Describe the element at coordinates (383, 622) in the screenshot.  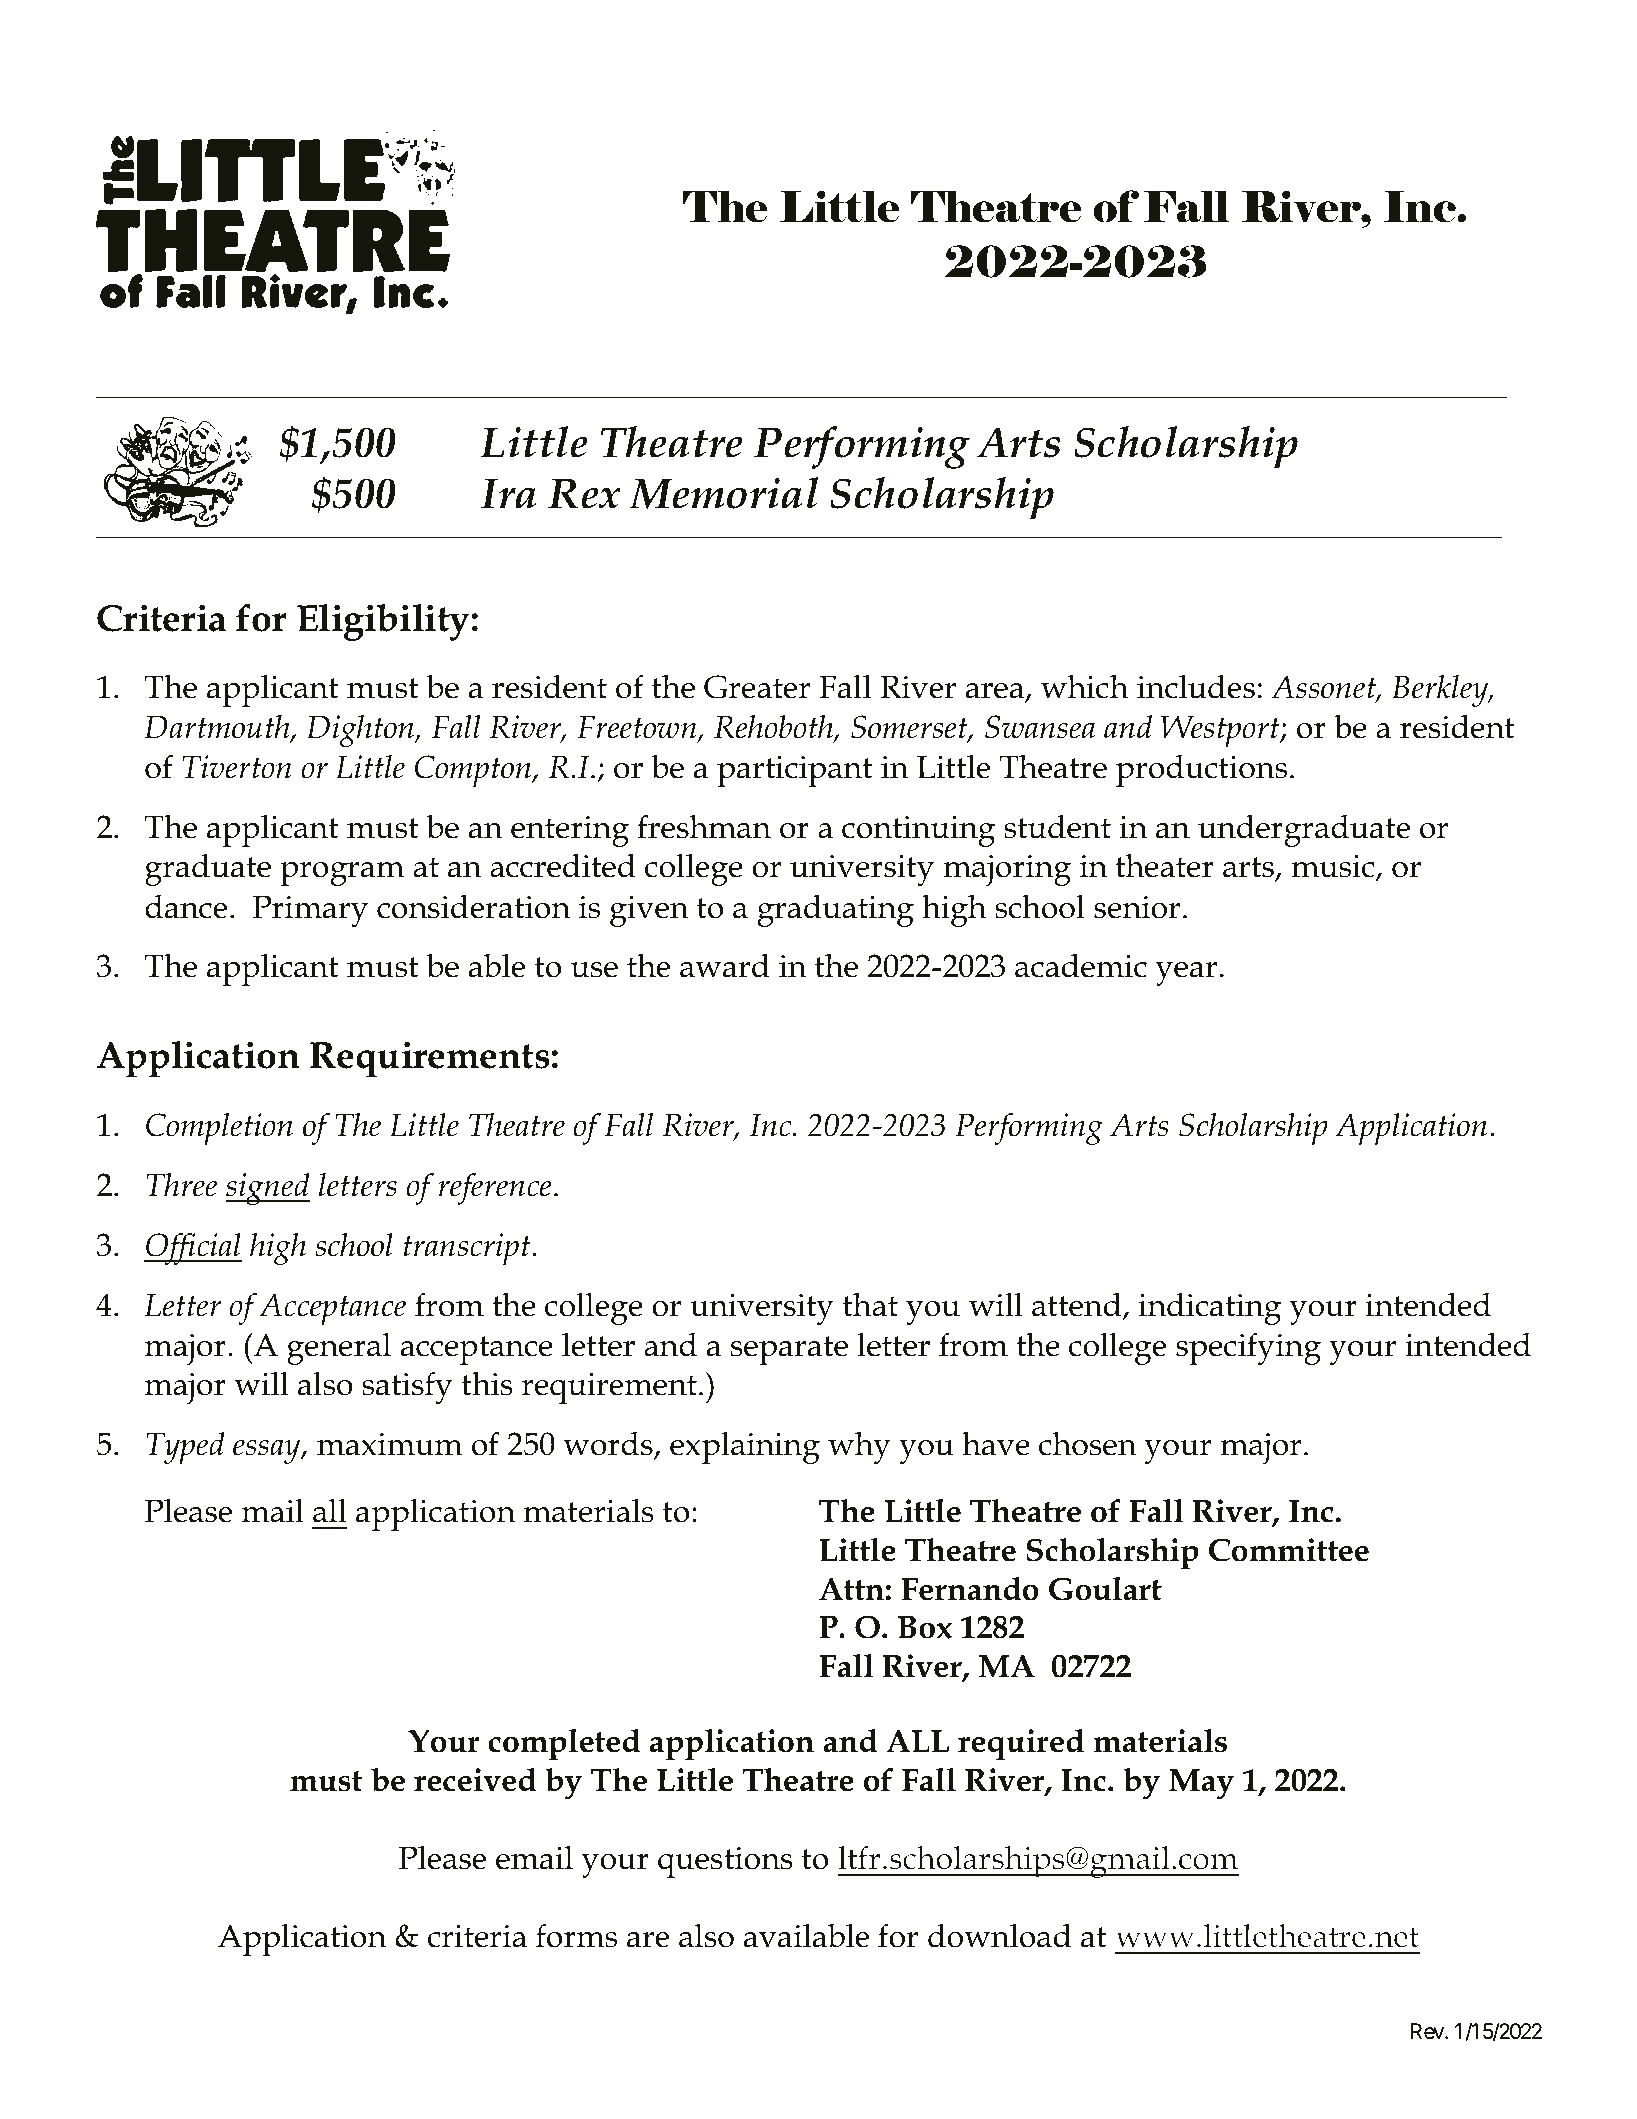
I see `Eligibility` at that location.
